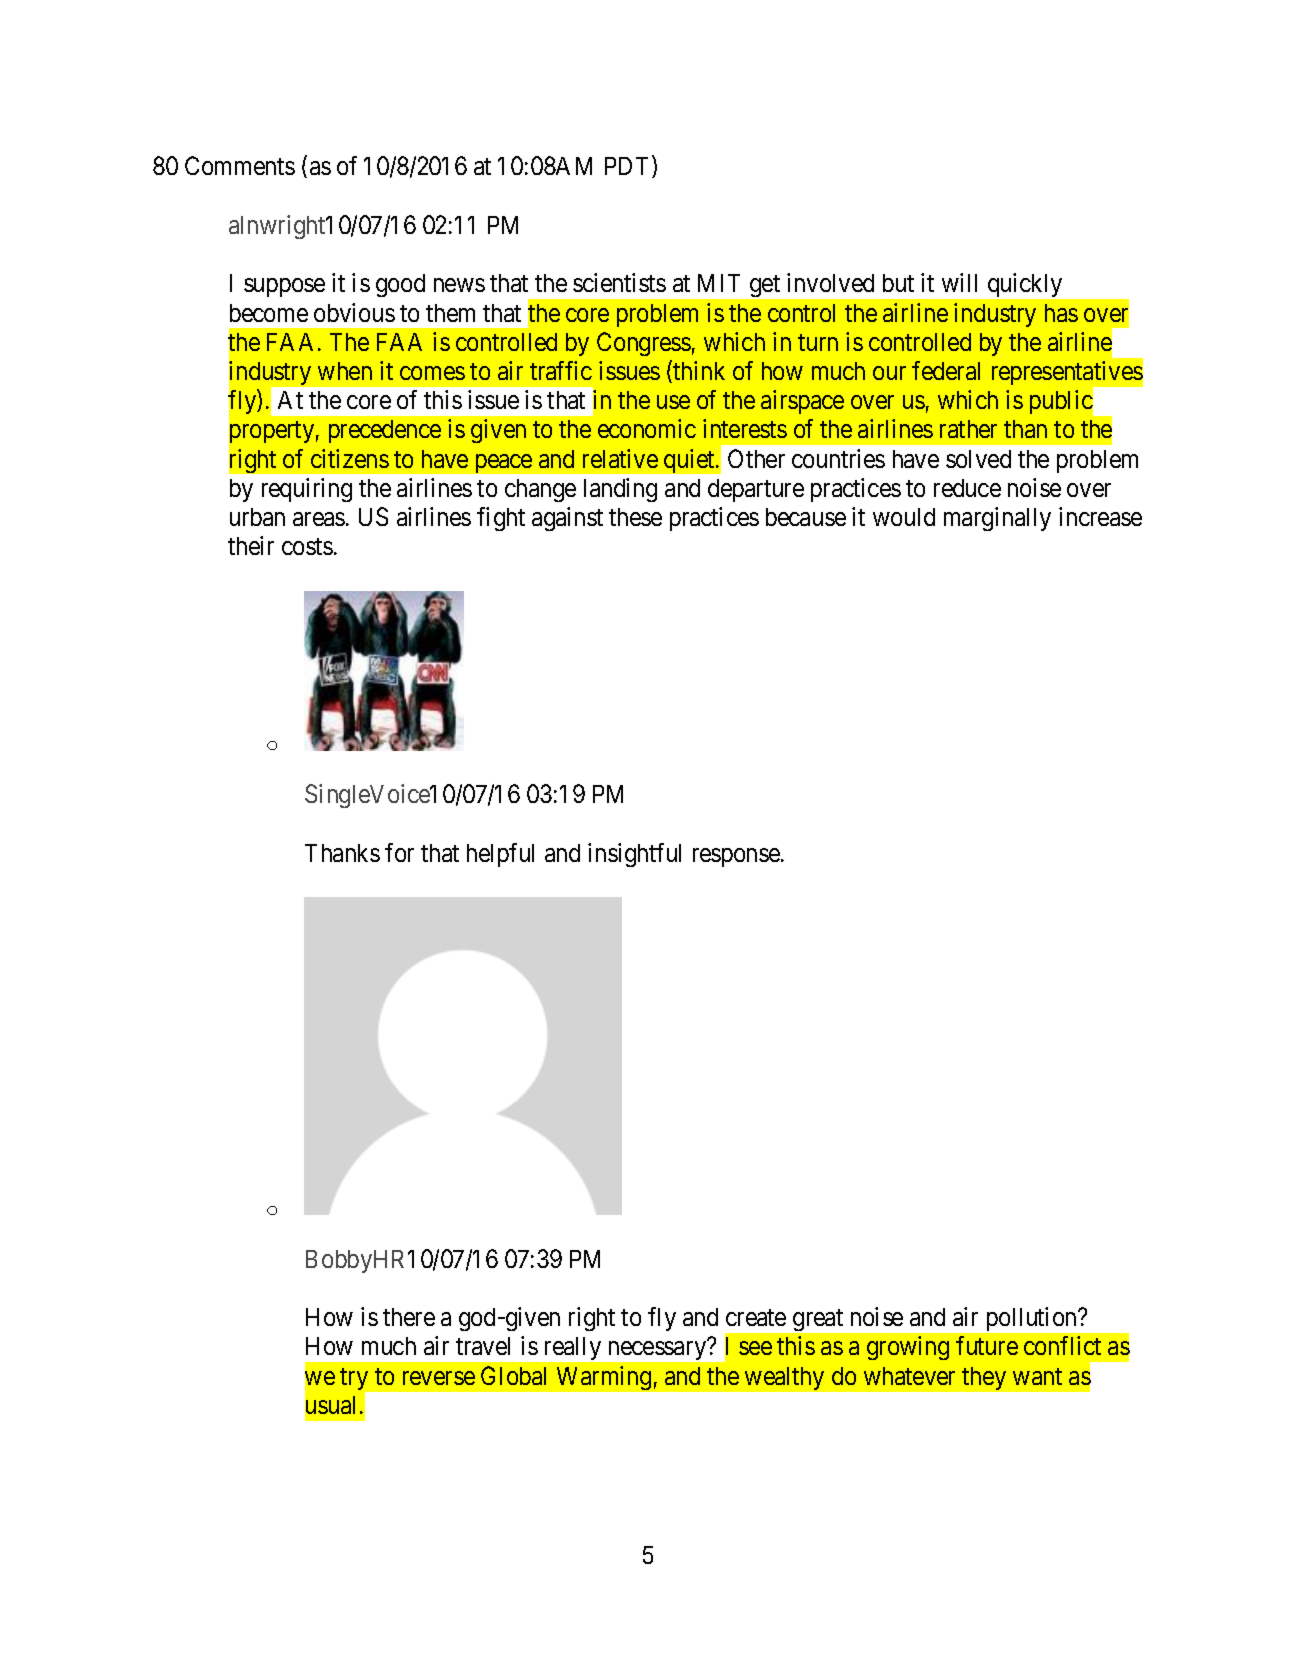 The image size is (1295, 1676). Describe the element at coordinates (604, 1378) in the image. I see `Warming` at that location.
